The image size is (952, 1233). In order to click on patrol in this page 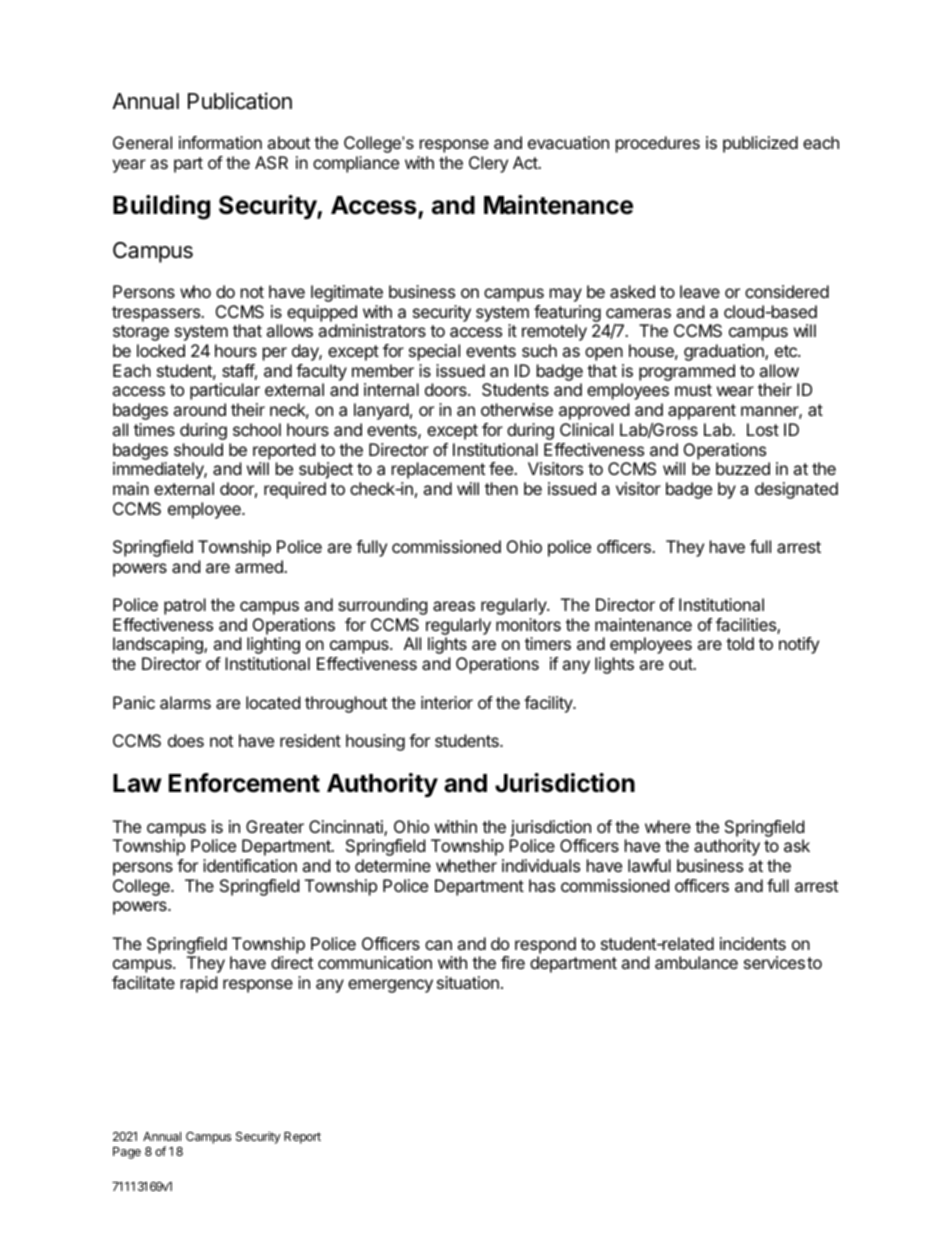, I will do `click(185, 606)`.
